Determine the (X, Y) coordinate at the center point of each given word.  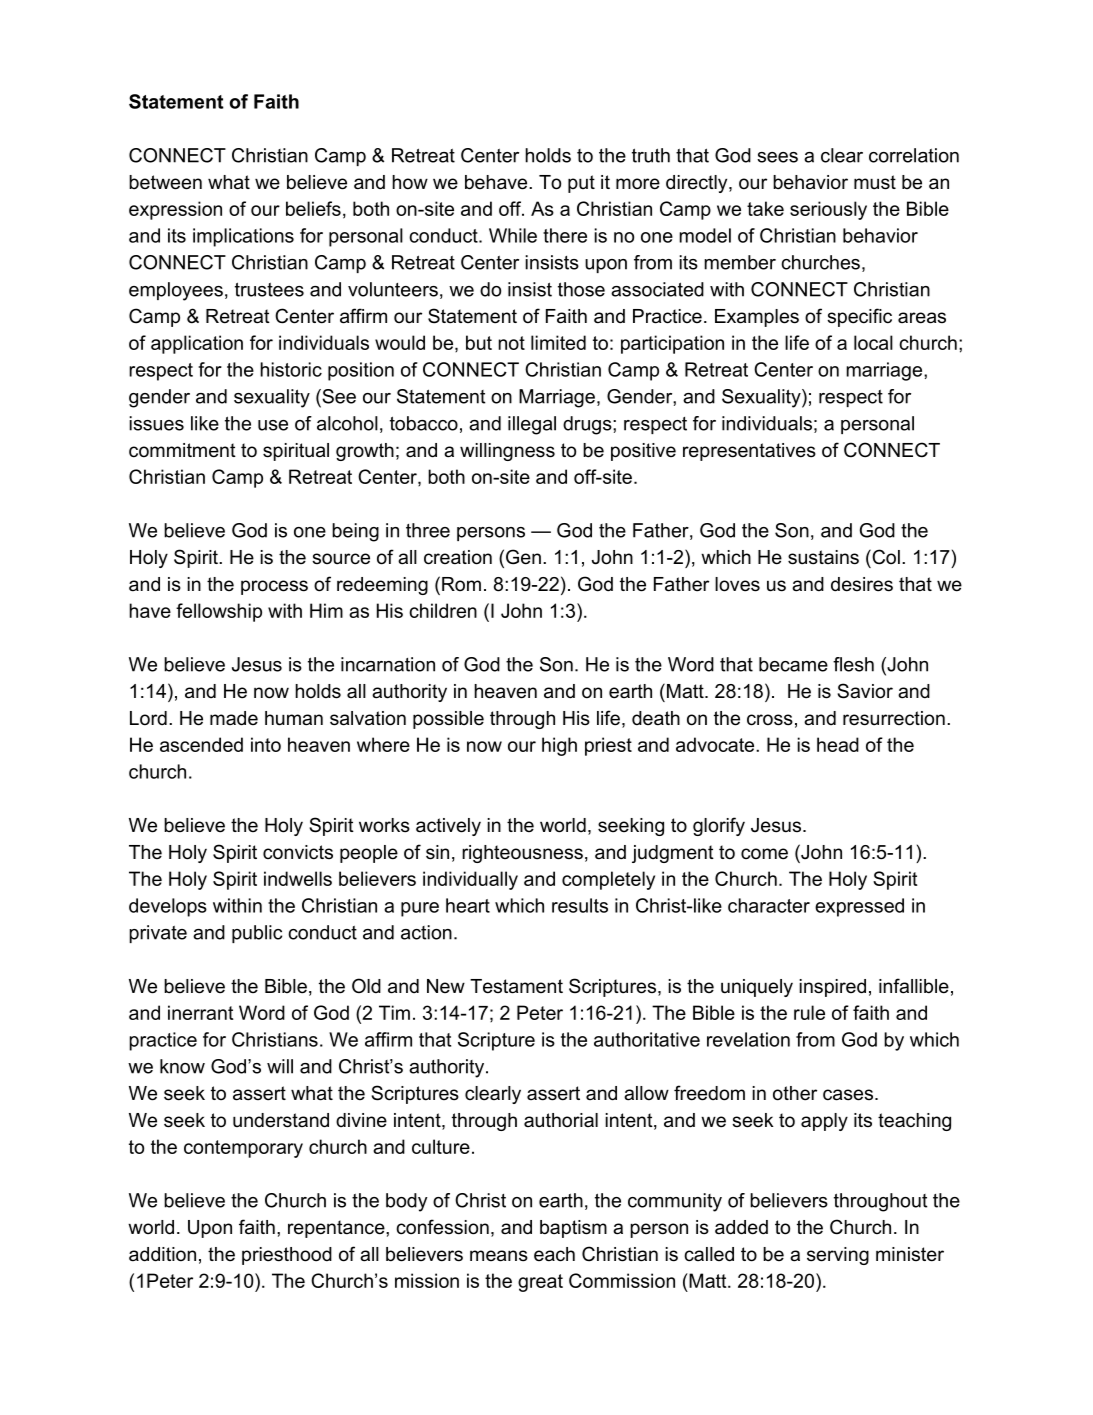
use (273, 425)
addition (162, 1254)
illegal (532, 425)
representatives (749, 452)
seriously (828, 210)
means (499, 1256)
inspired (832, 988)
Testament (516, 986)
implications (243, 237)
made (234, 718)
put (581, 184)
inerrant (200, 1012)
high (559, 746)
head (838, 744)
